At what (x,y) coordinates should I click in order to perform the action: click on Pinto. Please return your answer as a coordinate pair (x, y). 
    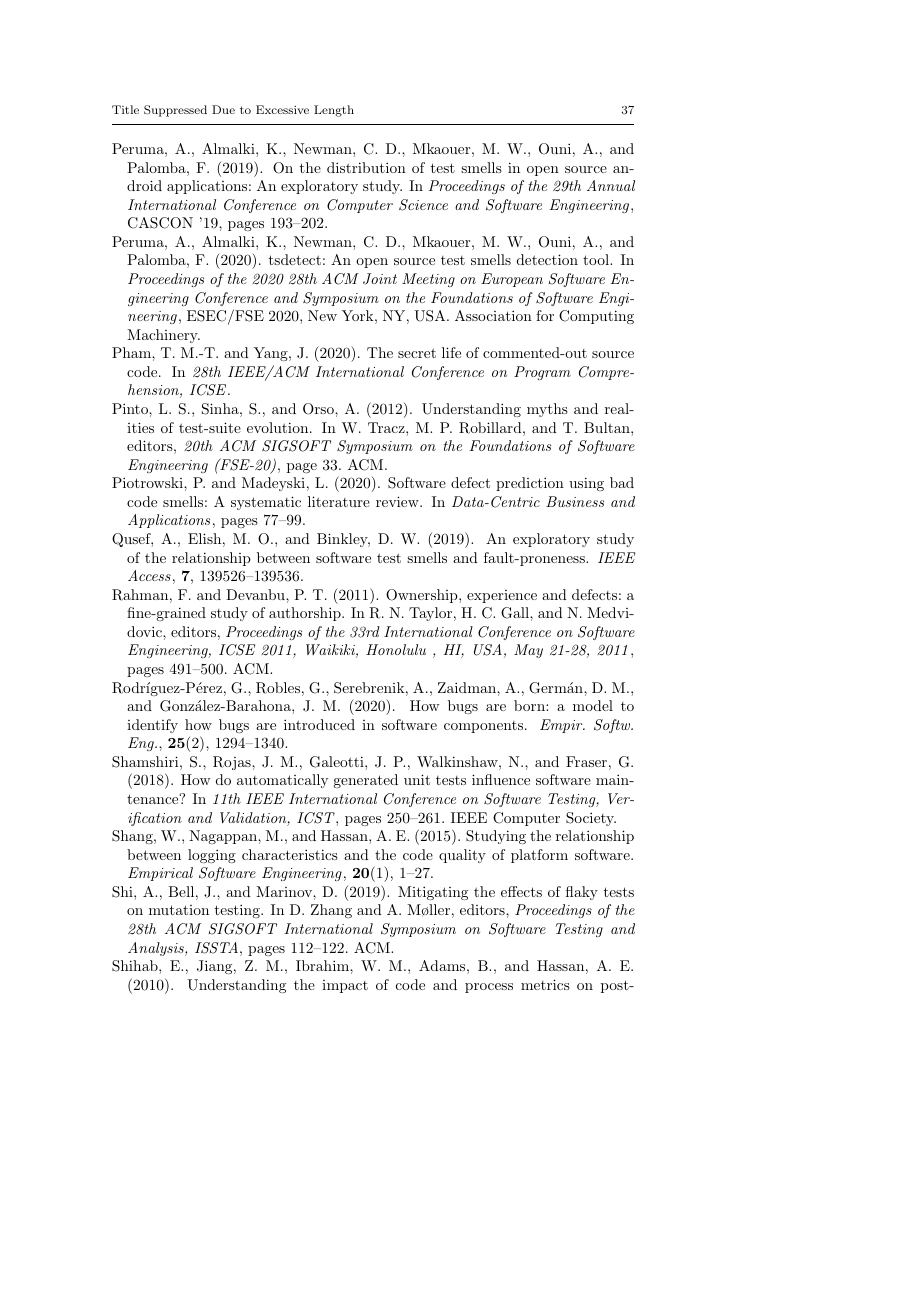
    Looking at the image, I should click on (131, 408).
